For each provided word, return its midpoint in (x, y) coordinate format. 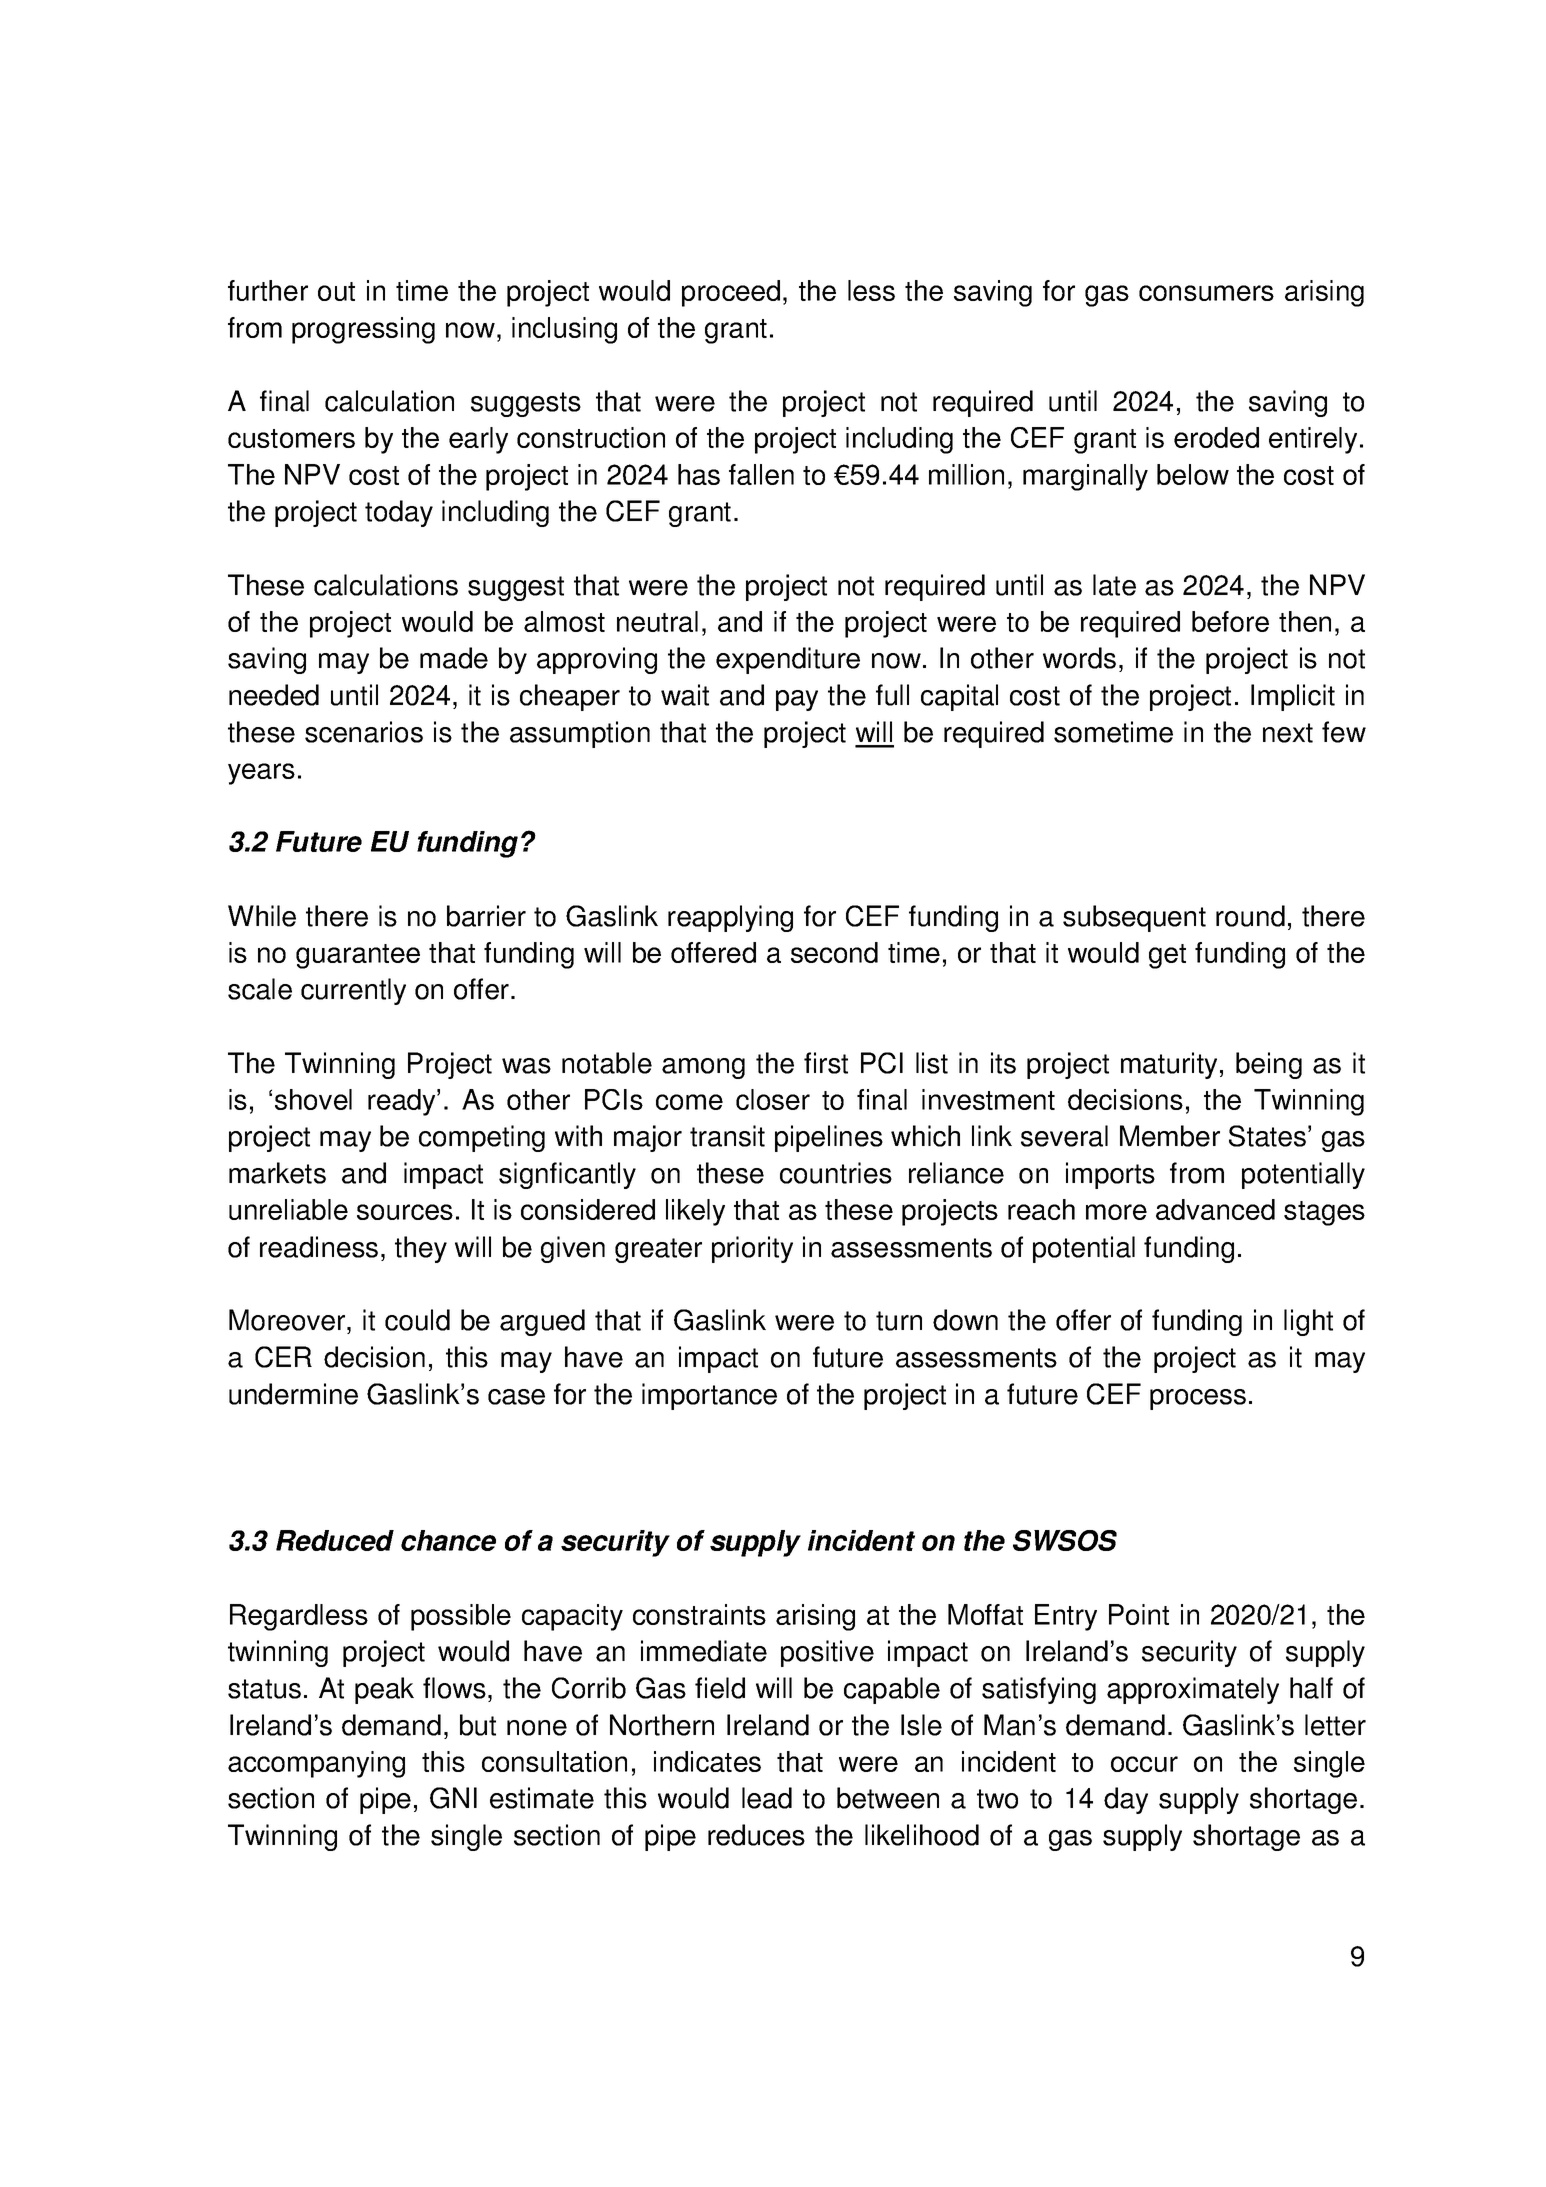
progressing (363, 330)
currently (353, 991)
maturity (1169, 1065)
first (826, 1063)
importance (709, 1396)
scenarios (364, 732)
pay (797, 700)
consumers (1206, 293)
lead (767, 1798)
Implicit (1293, 697)
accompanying (316, 1764)
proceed (731, 293)
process (1198, 1399)
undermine (293, 1394)
